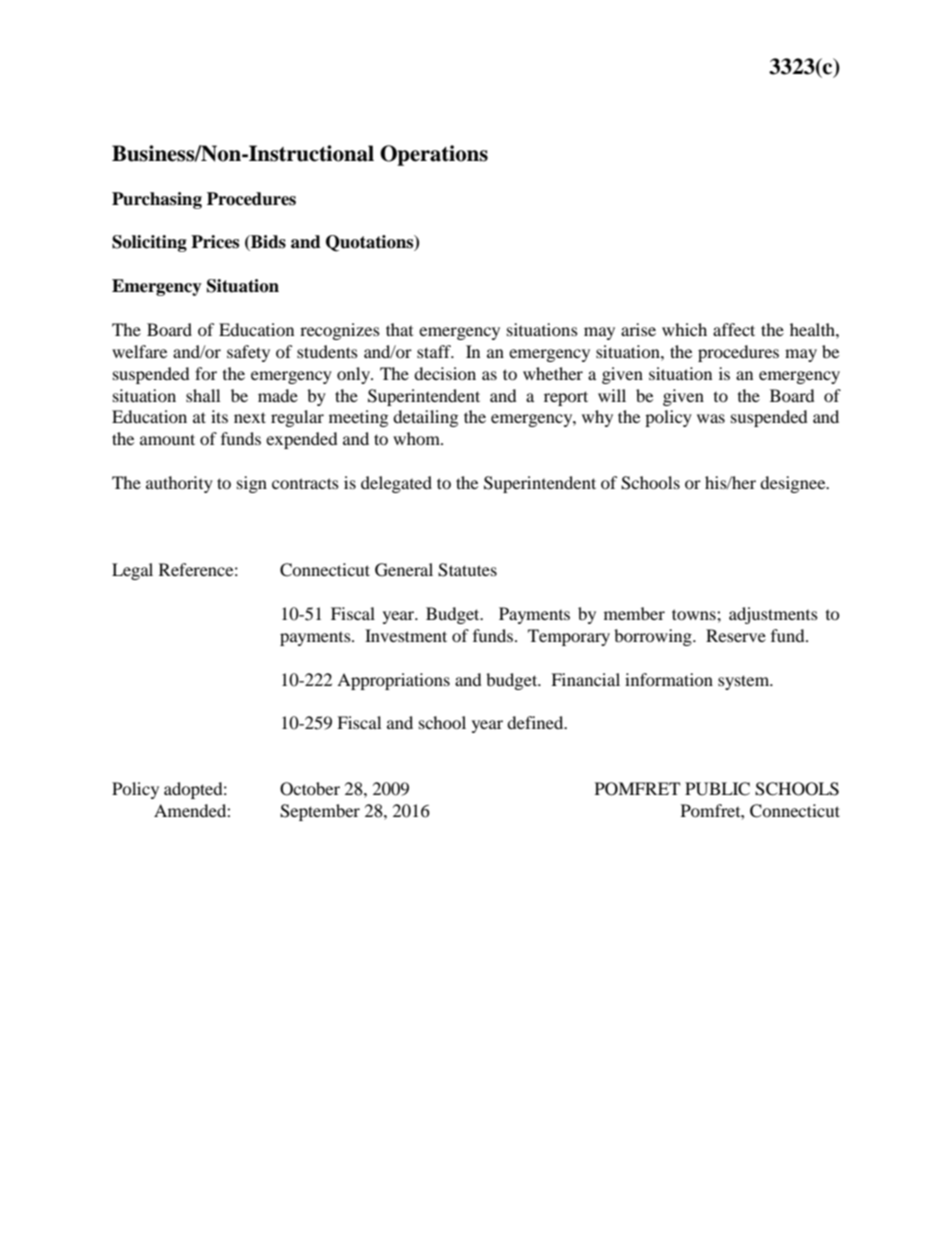  What do you see at coordinates (396, 484) in the screenshot?
I see `delegated` at bounding box center [396, 484].
